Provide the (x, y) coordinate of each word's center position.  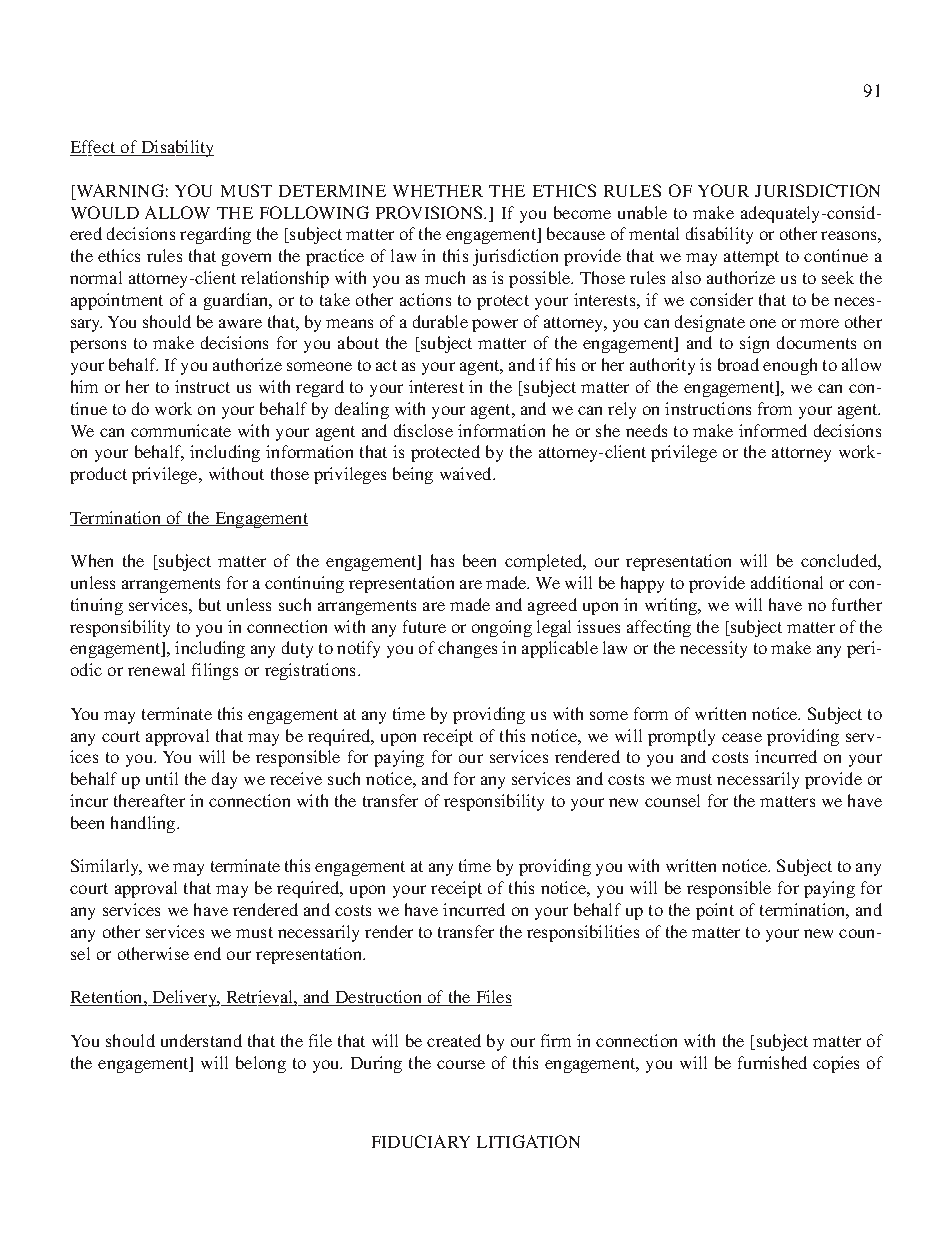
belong (261, 1064)
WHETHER (438, 191)
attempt (751, 258)
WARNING (119, 190)
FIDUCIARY (421, 1141)
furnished (772, 1062)
